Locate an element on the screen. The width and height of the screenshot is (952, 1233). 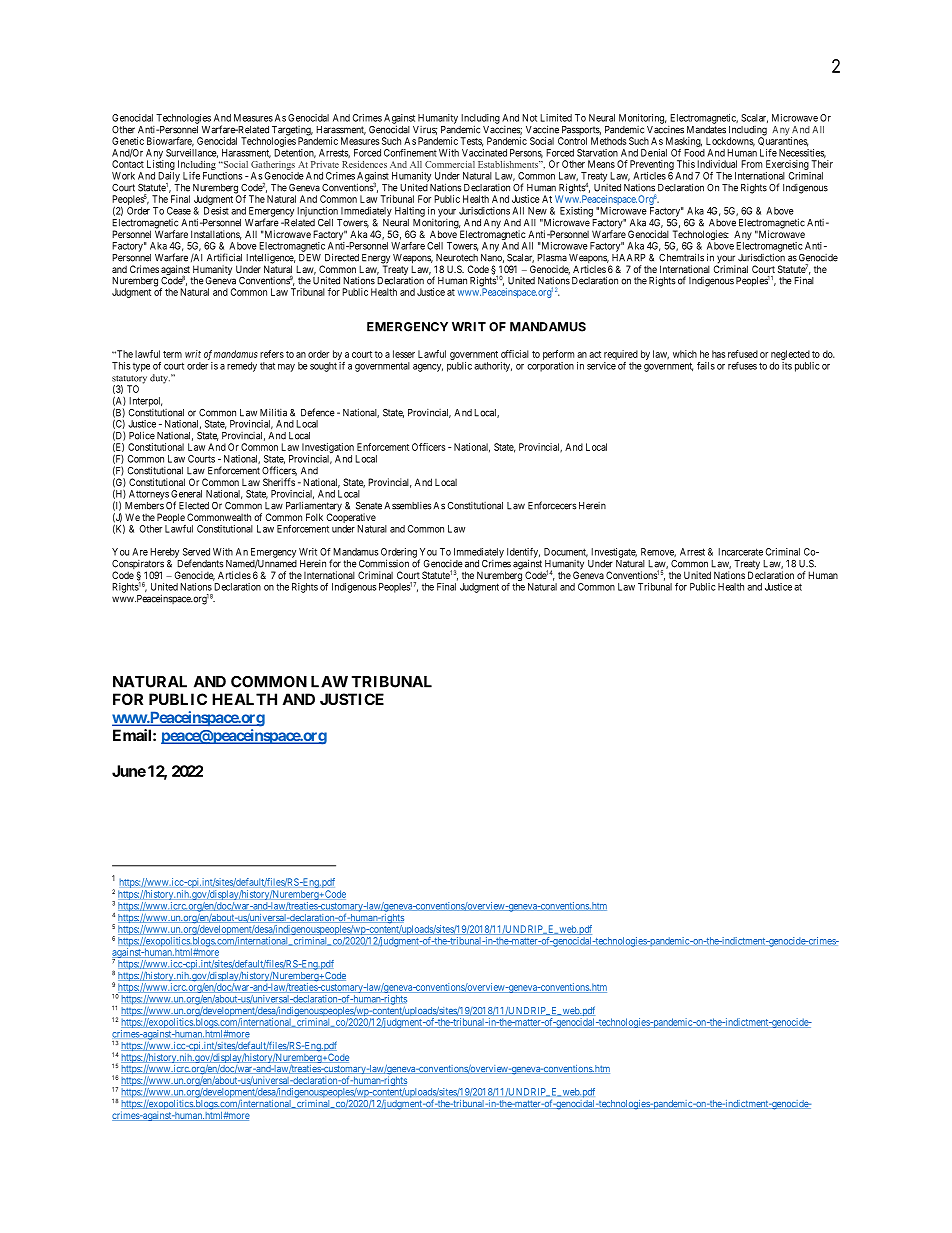
Served is located at coordinates (196, 552).
